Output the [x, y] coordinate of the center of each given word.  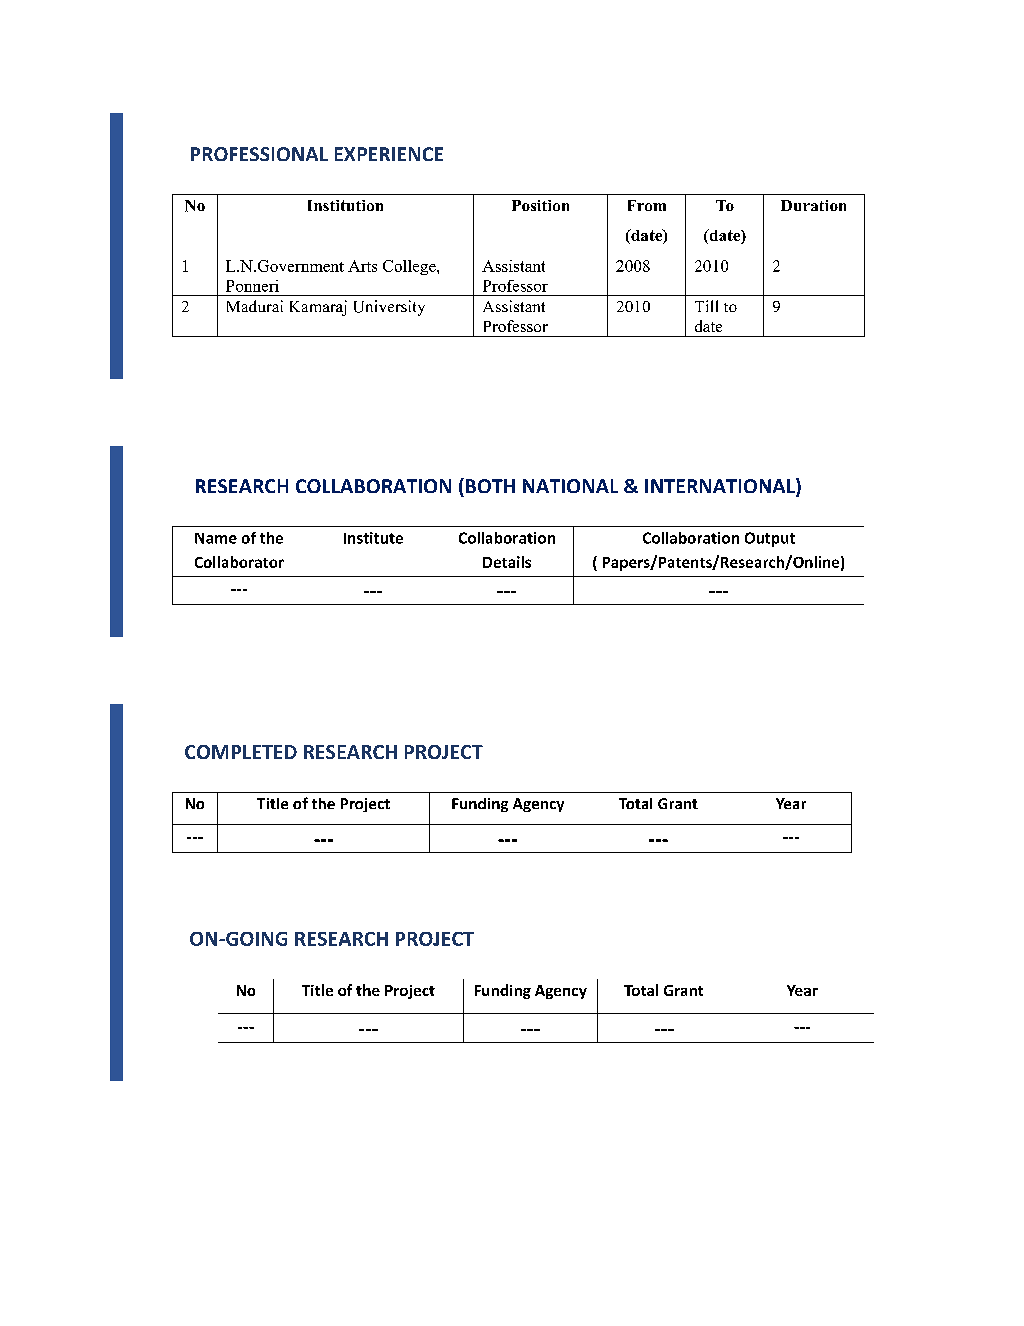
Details [507, 562]
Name [216, 538]
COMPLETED [241, 752]
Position [540, 205]
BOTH [490, 486]
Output [770, 539]
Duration [813, 205]
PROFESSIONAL [259, 154]
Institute [373, 538]
